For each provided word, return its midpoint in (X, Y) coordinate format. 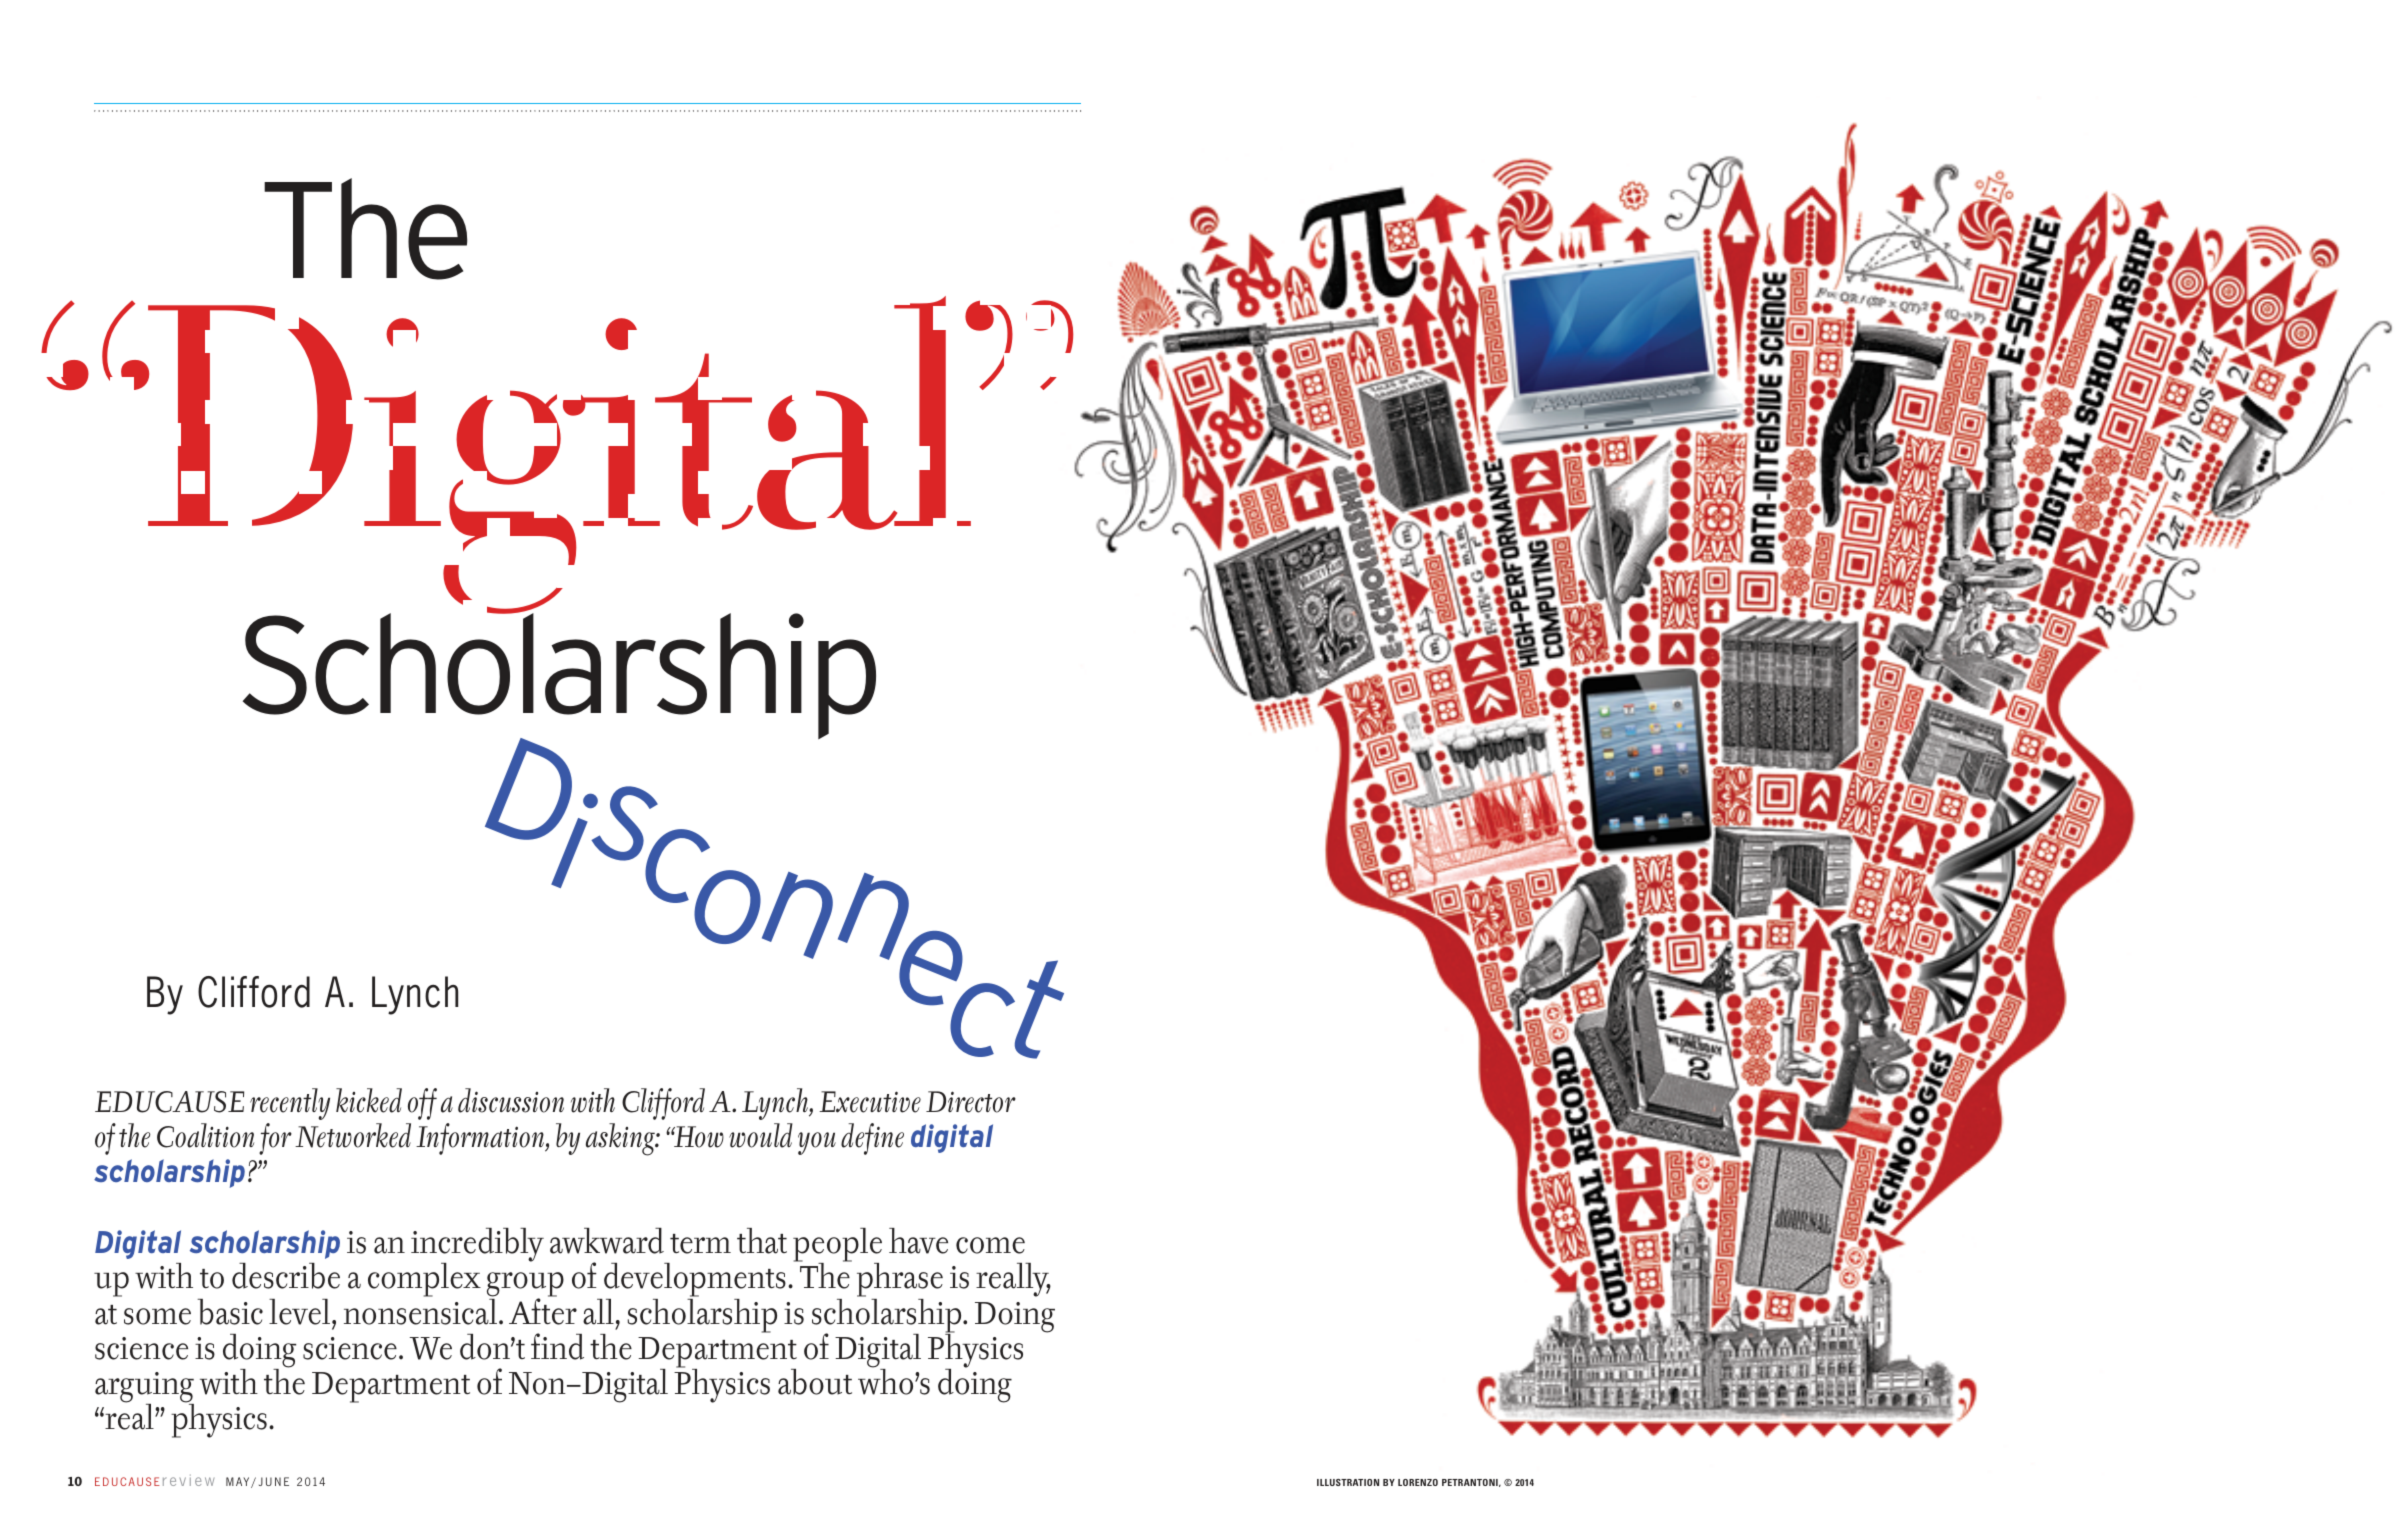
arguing (144, 1388)
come (990, 1245)
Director (971, 1102)
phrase (900, 1281)
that (762, 1241)
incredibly (477, 1246)
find (557, 1346)
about (815, 1382)
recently (290, 1104)
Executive (870, 1102)
